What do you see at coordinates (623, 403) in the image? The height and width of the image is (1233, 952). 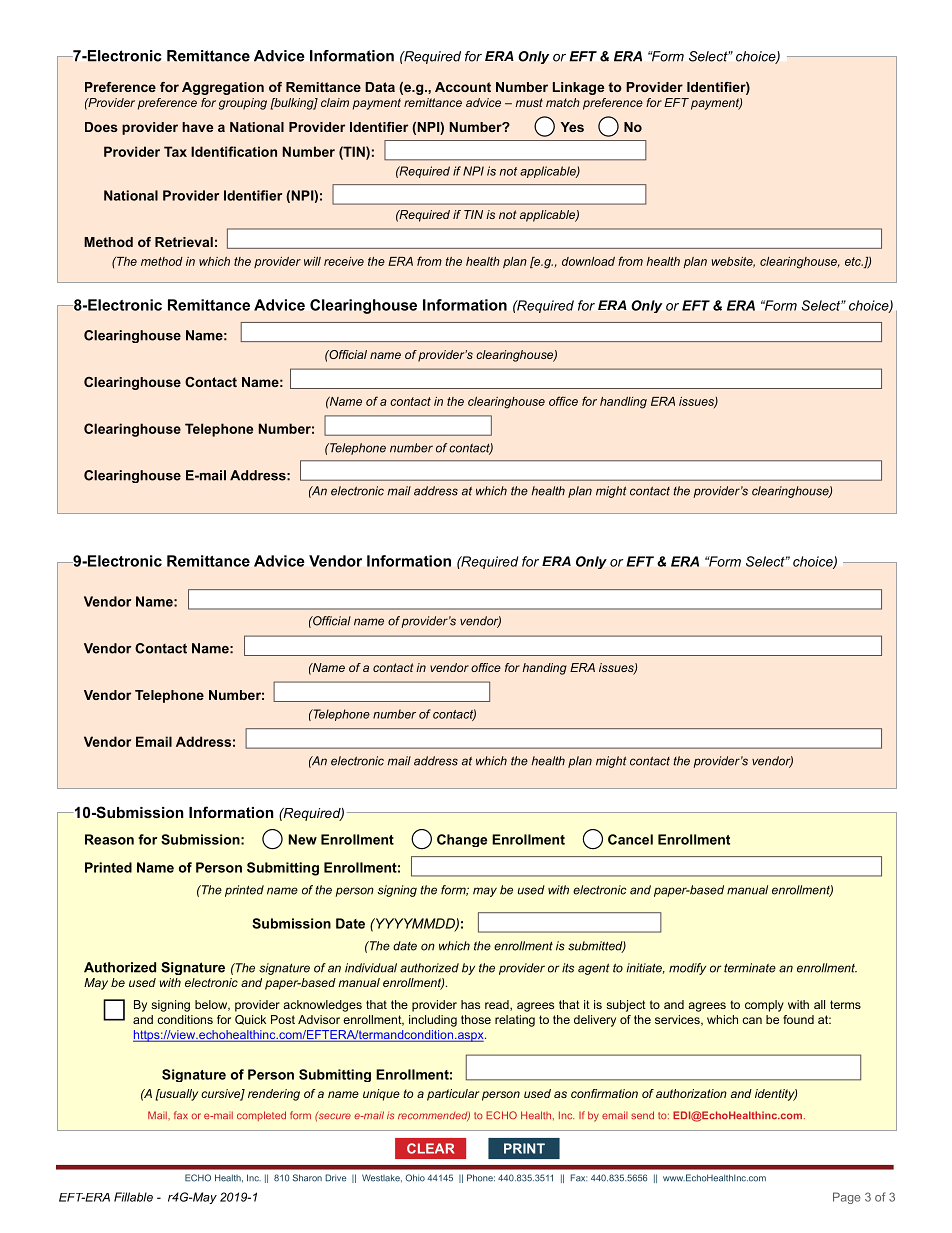 I see `handling` at bounding box center [623, 403].
